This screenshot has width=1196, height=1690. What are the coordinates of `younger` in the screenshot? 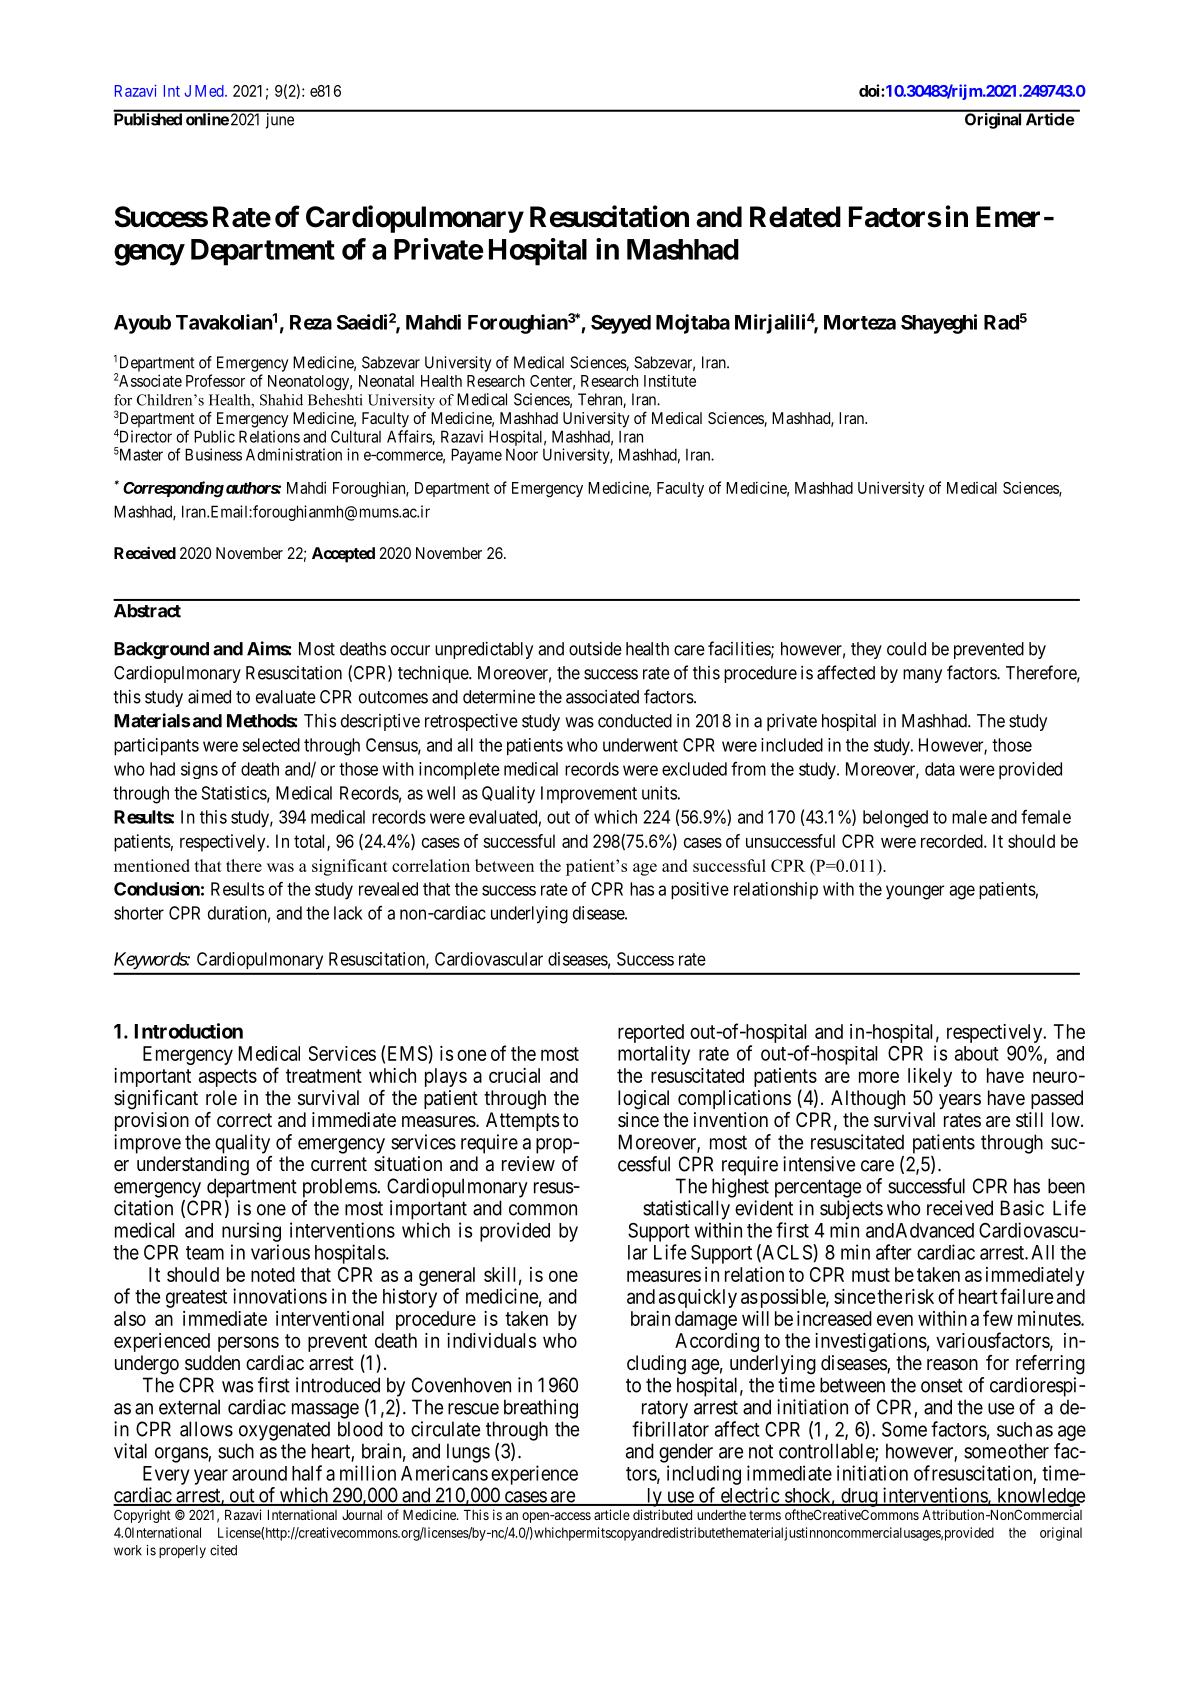 It's located at (915, 892).
